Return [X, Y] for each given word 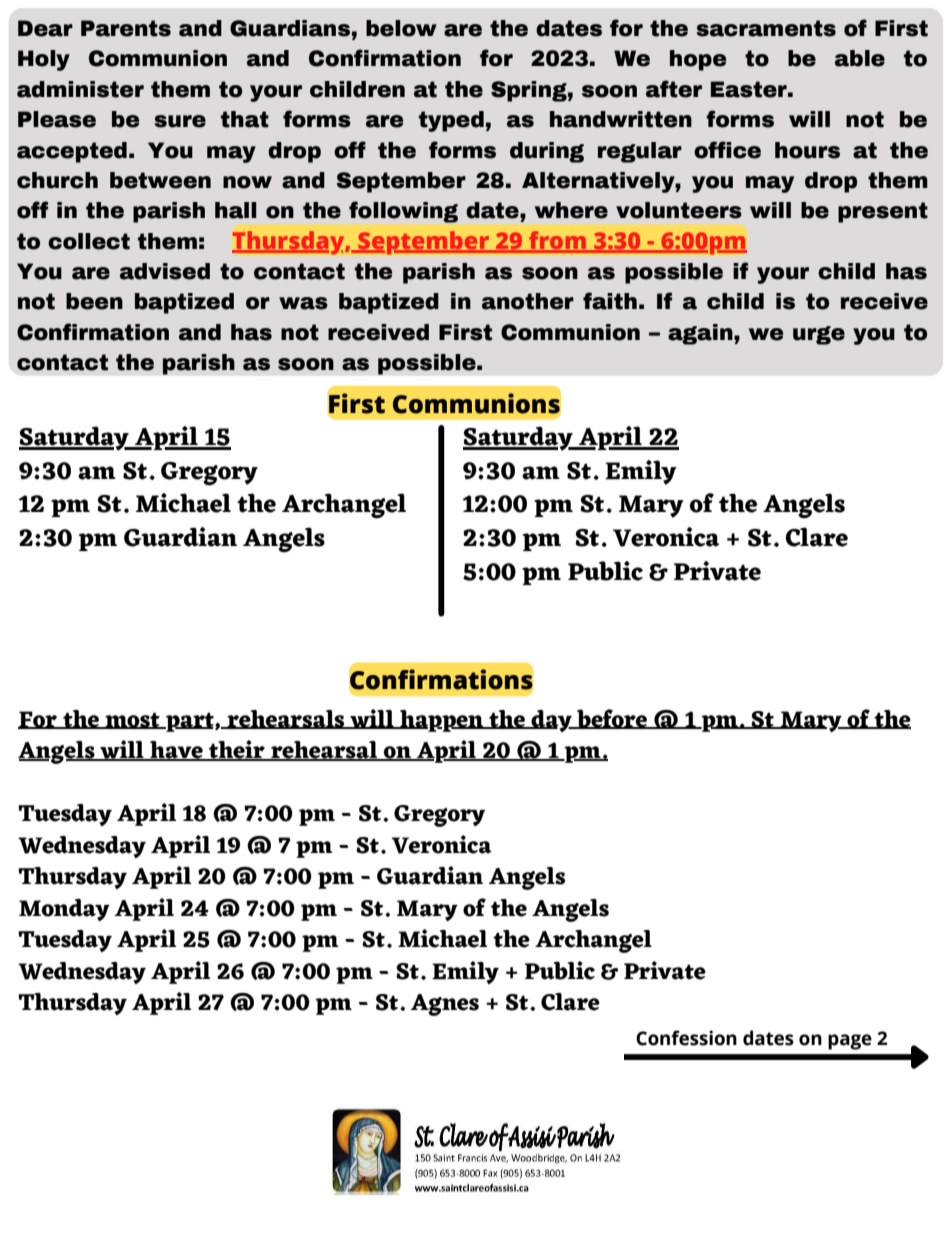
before [612, 719]
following [403, 212]
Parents [126, 28]
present [883, 212]
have [176, 751]
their [237, 750]
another [528, 301]
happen [441, 721]
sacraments [766, 28]
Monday [64, 910]
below [401, 28]
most [132, 720]
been [94, 301]
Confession [686, 1038]
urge [819, 335]
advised [165, 271]
